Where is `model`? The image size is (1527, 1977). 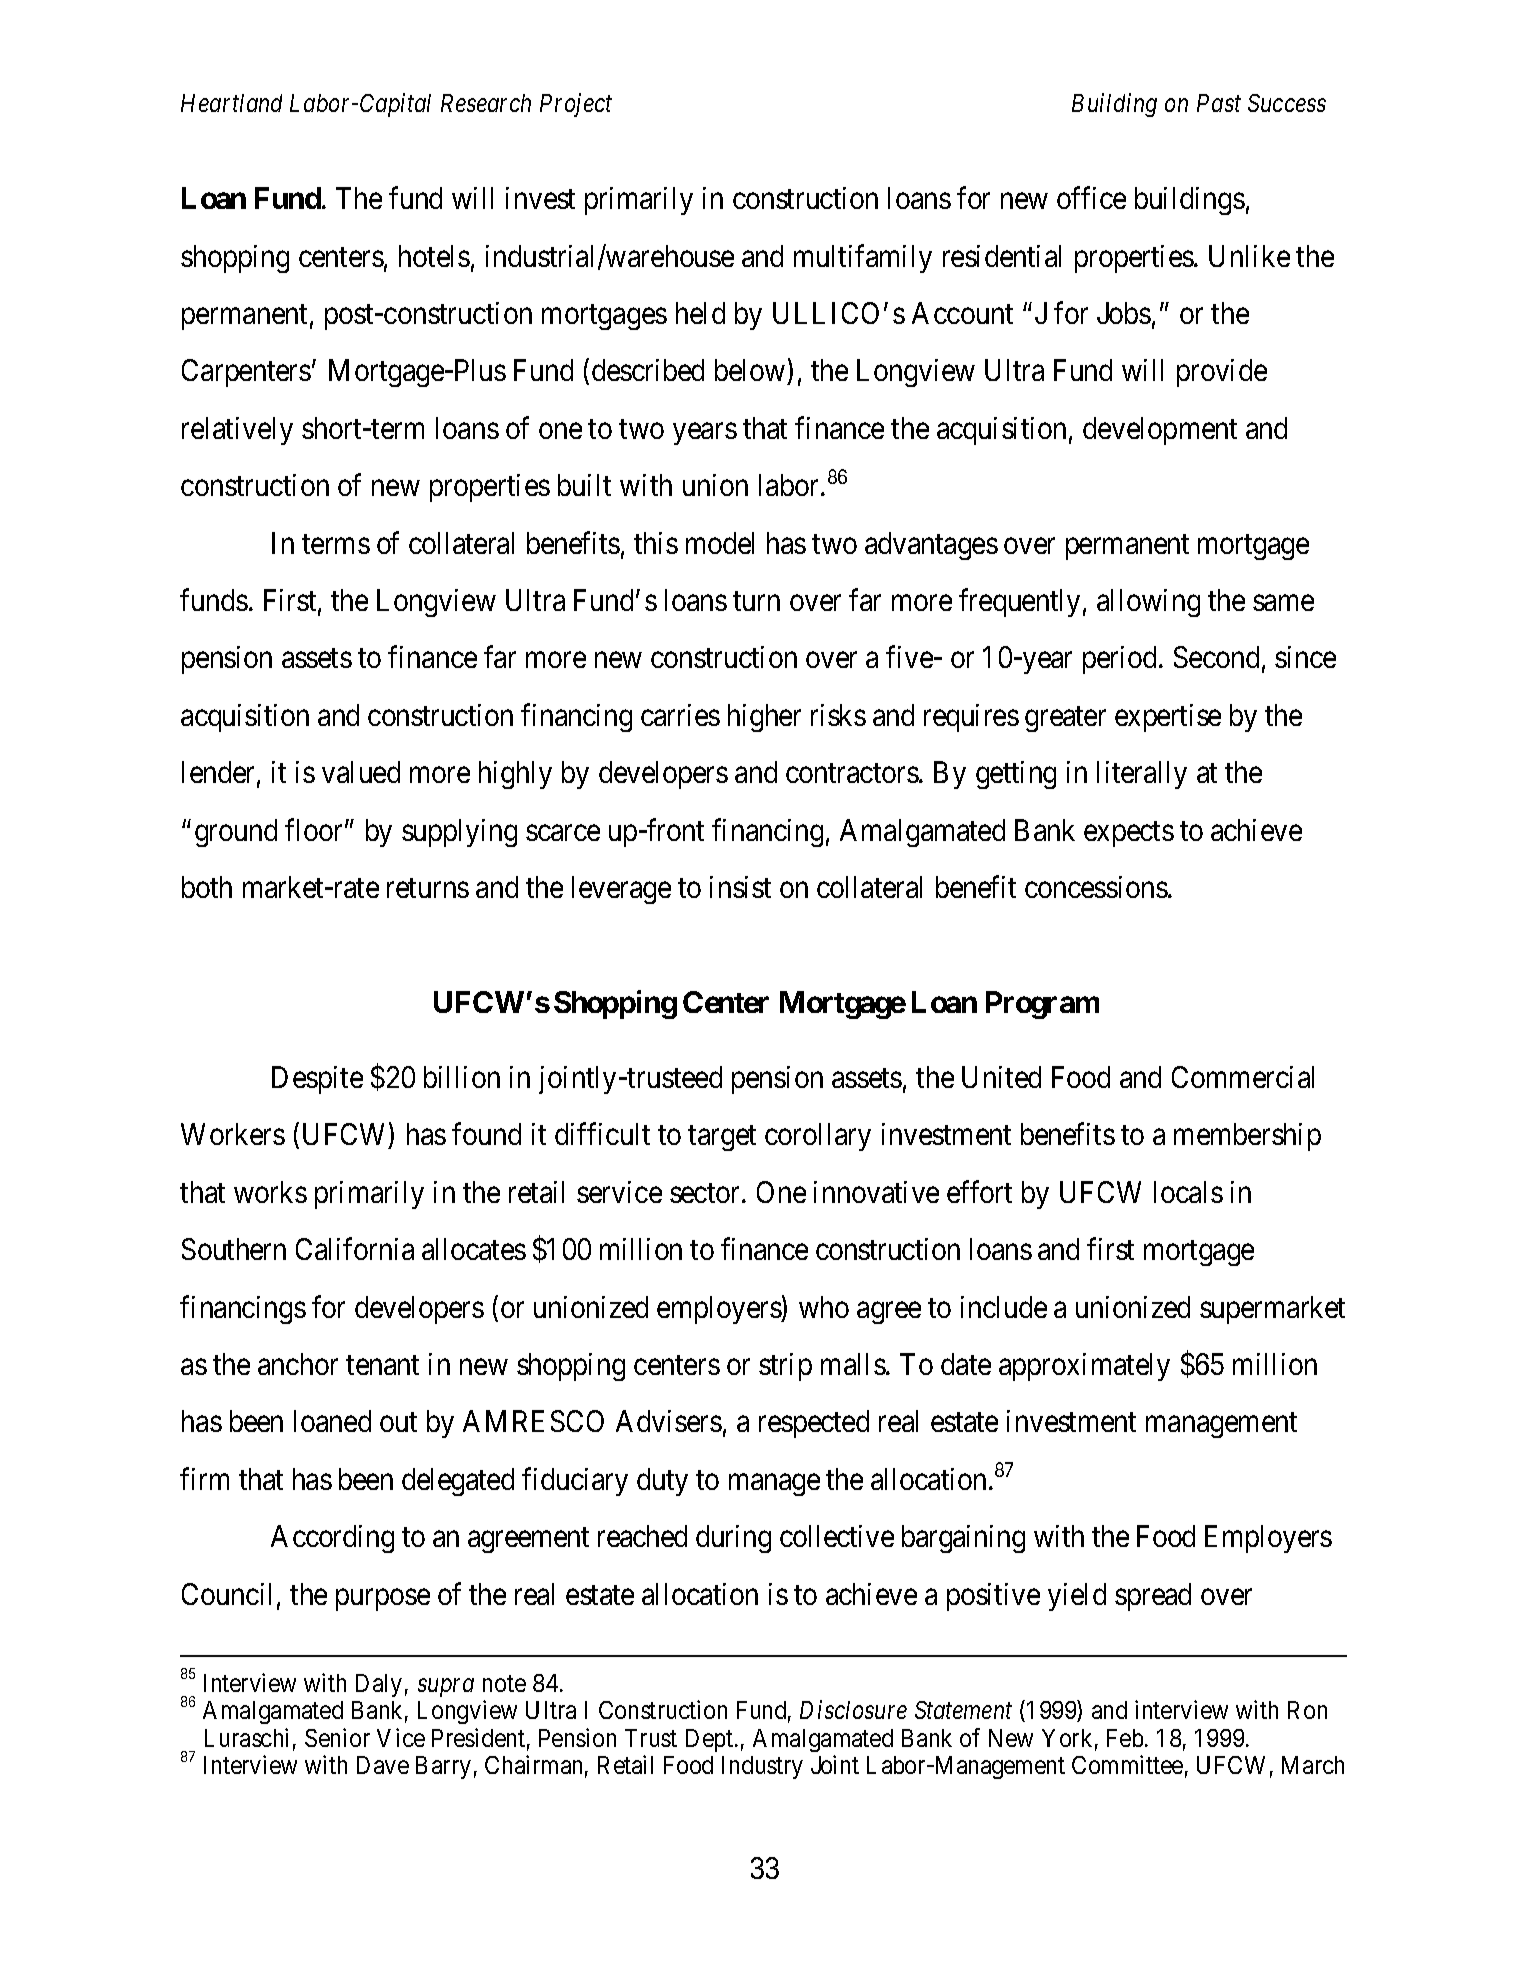
model is located at coordinates (720, 543).
